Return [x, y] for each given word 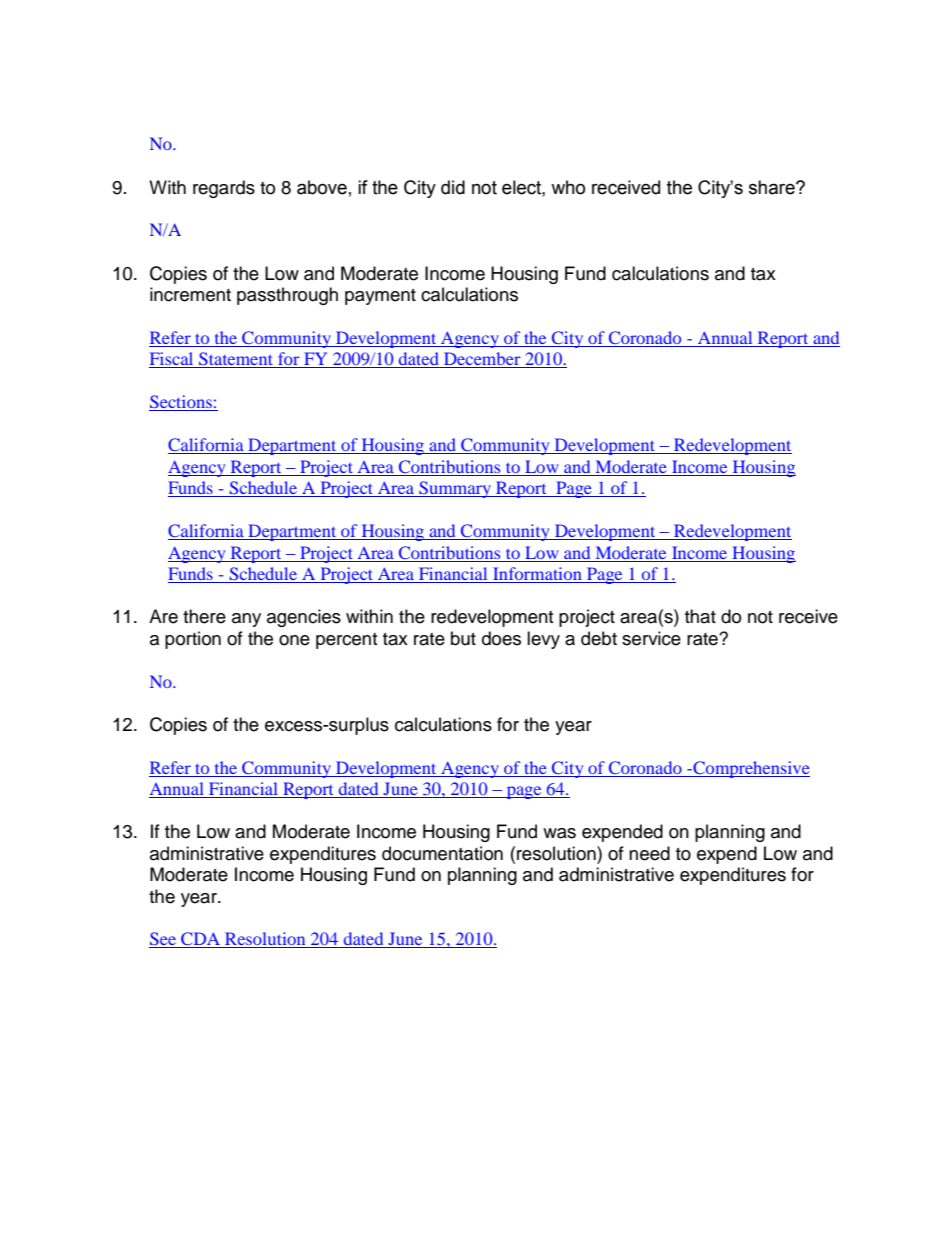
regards [224, 189]
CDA [201, 940]
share [773, 187]
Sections [181, 403]
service [651, 638]
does [501, 638]
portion [193, 640]
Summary [455, 489]
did [453, 187]
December [482, 360]
